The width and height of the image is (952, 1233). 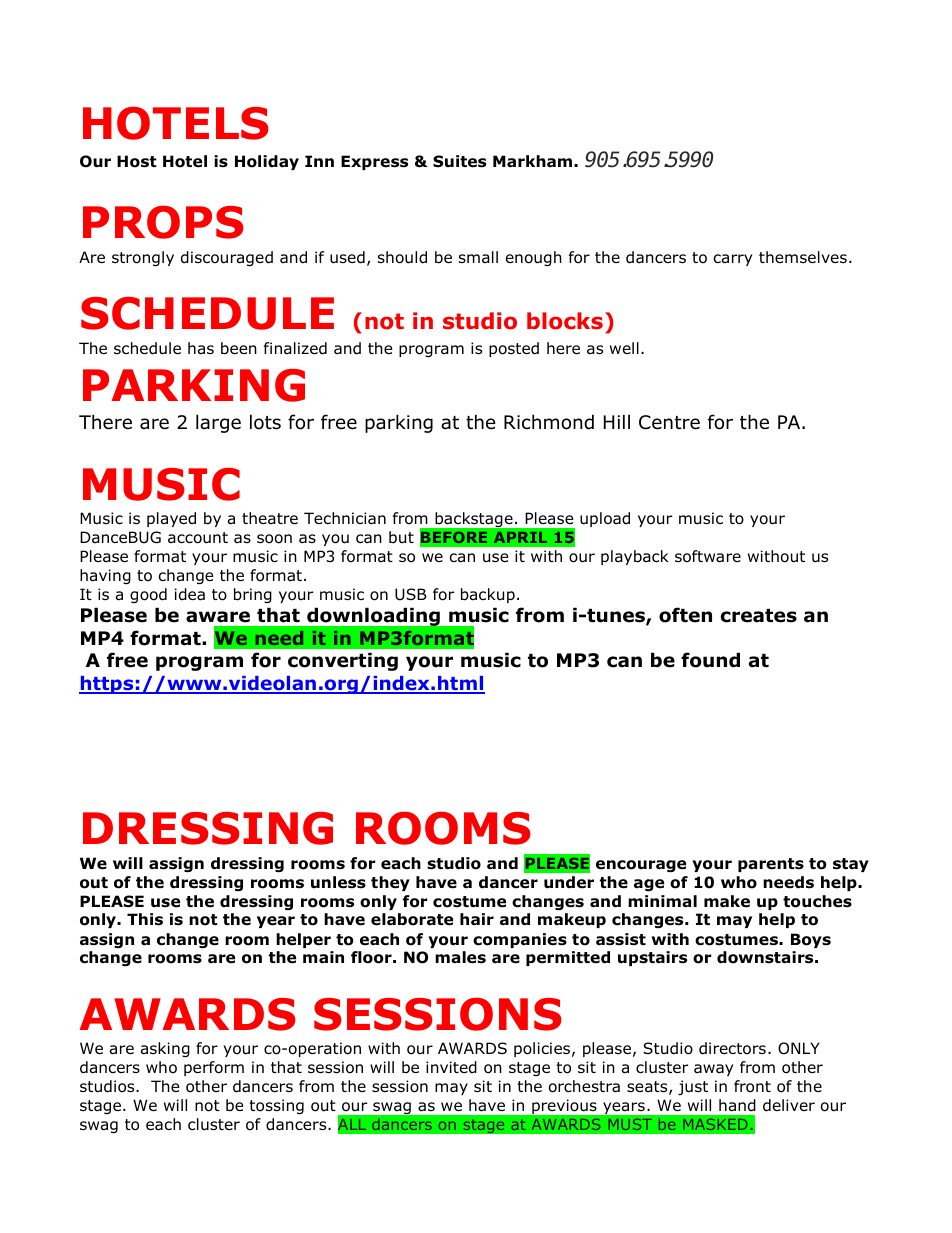 I want to click on Centre, so click(x=669, y=422).
